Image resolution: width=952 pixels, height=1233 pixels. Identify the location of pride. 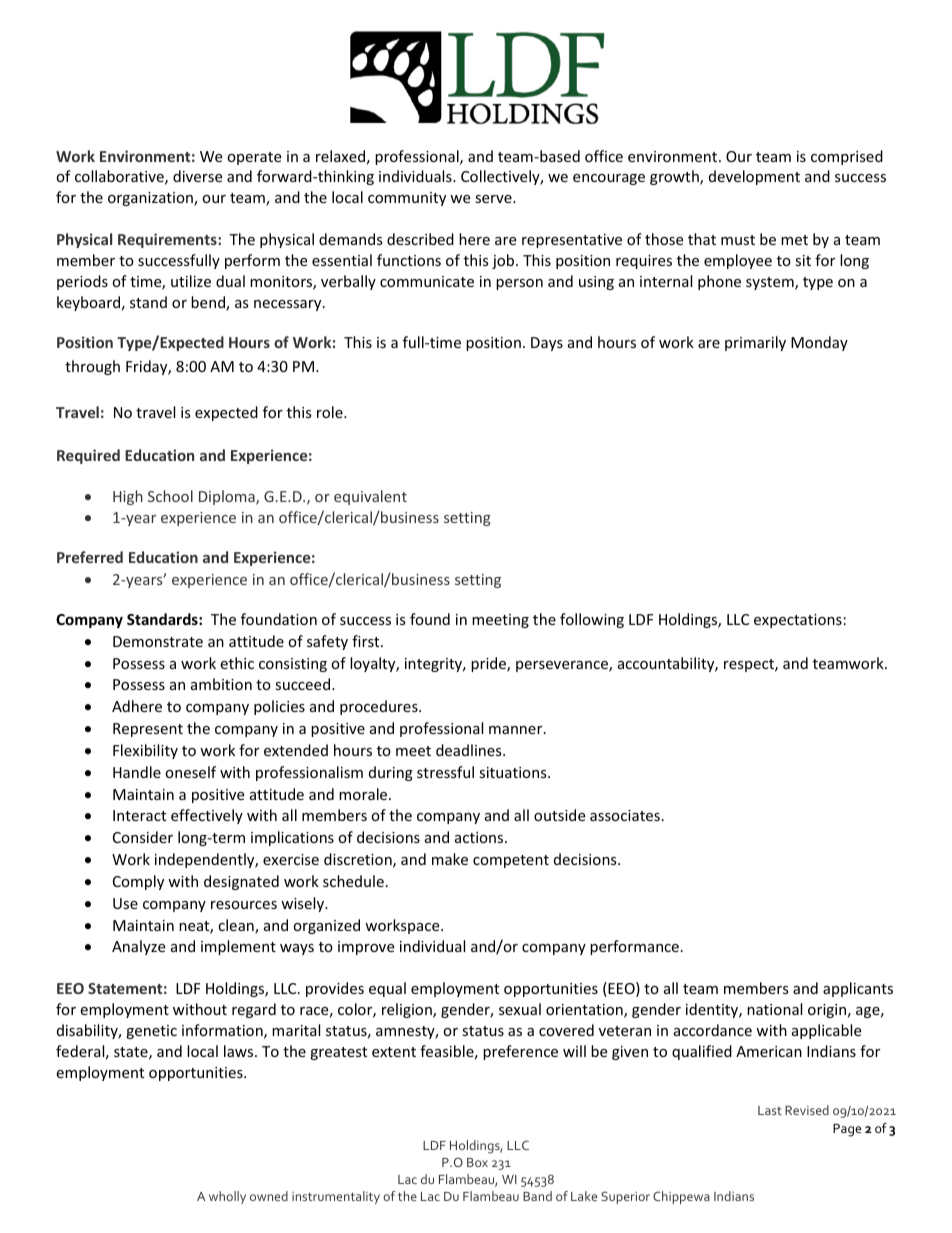
(489, 664).
